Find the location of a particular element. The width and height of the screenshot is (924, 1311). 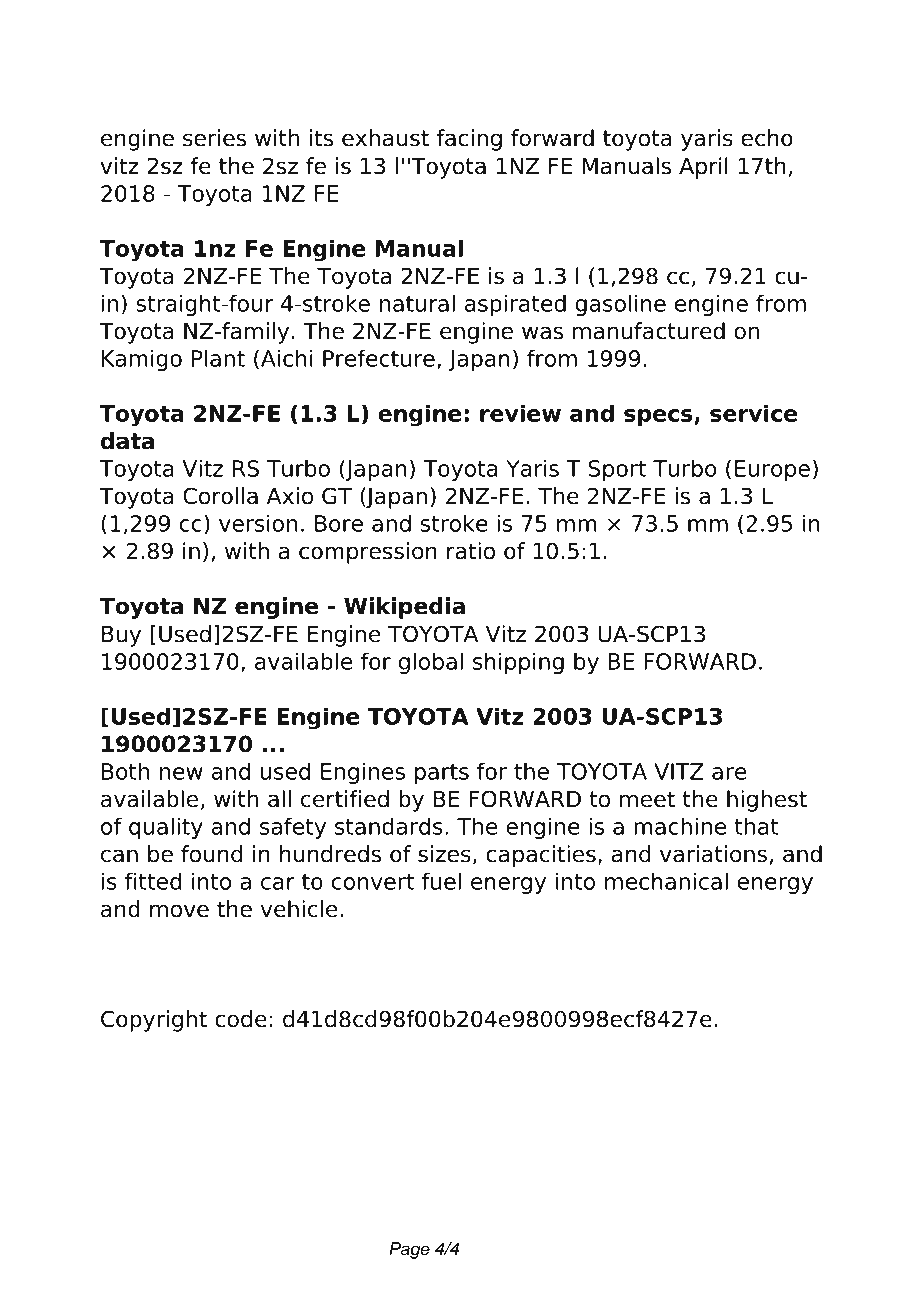

series is located at coordinates (214, 138).
